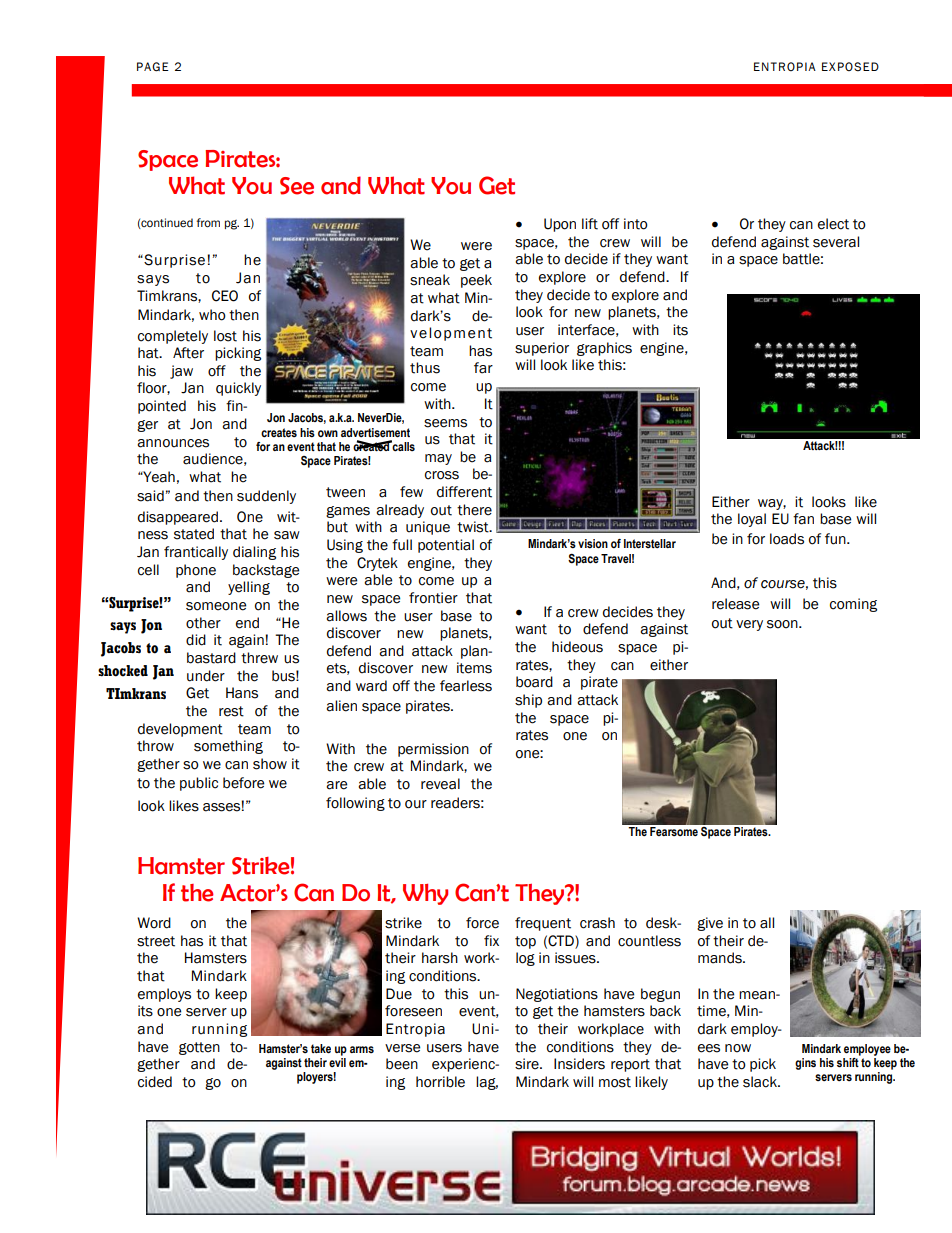 The image size is (952, 1233). I want to click on there, so click(474, 510).
